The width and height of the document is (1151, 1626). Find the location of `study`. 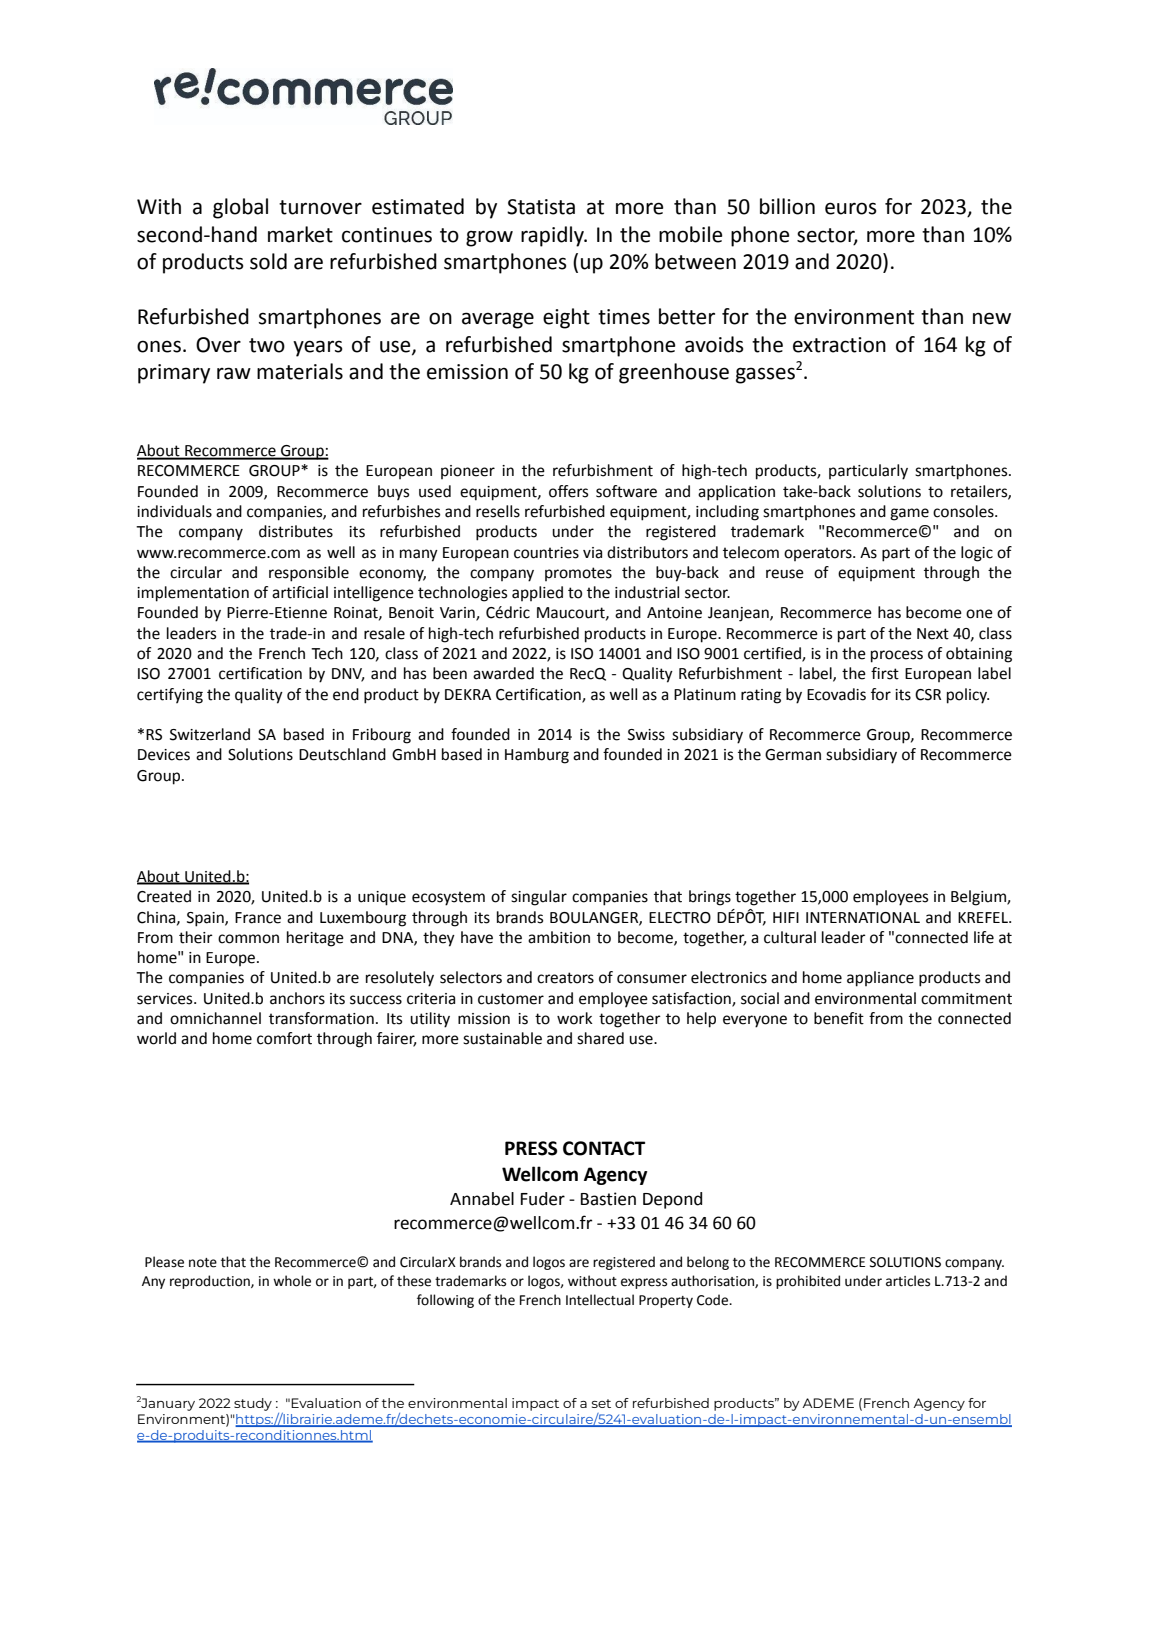

study is located at coordinates (253, 1404).
